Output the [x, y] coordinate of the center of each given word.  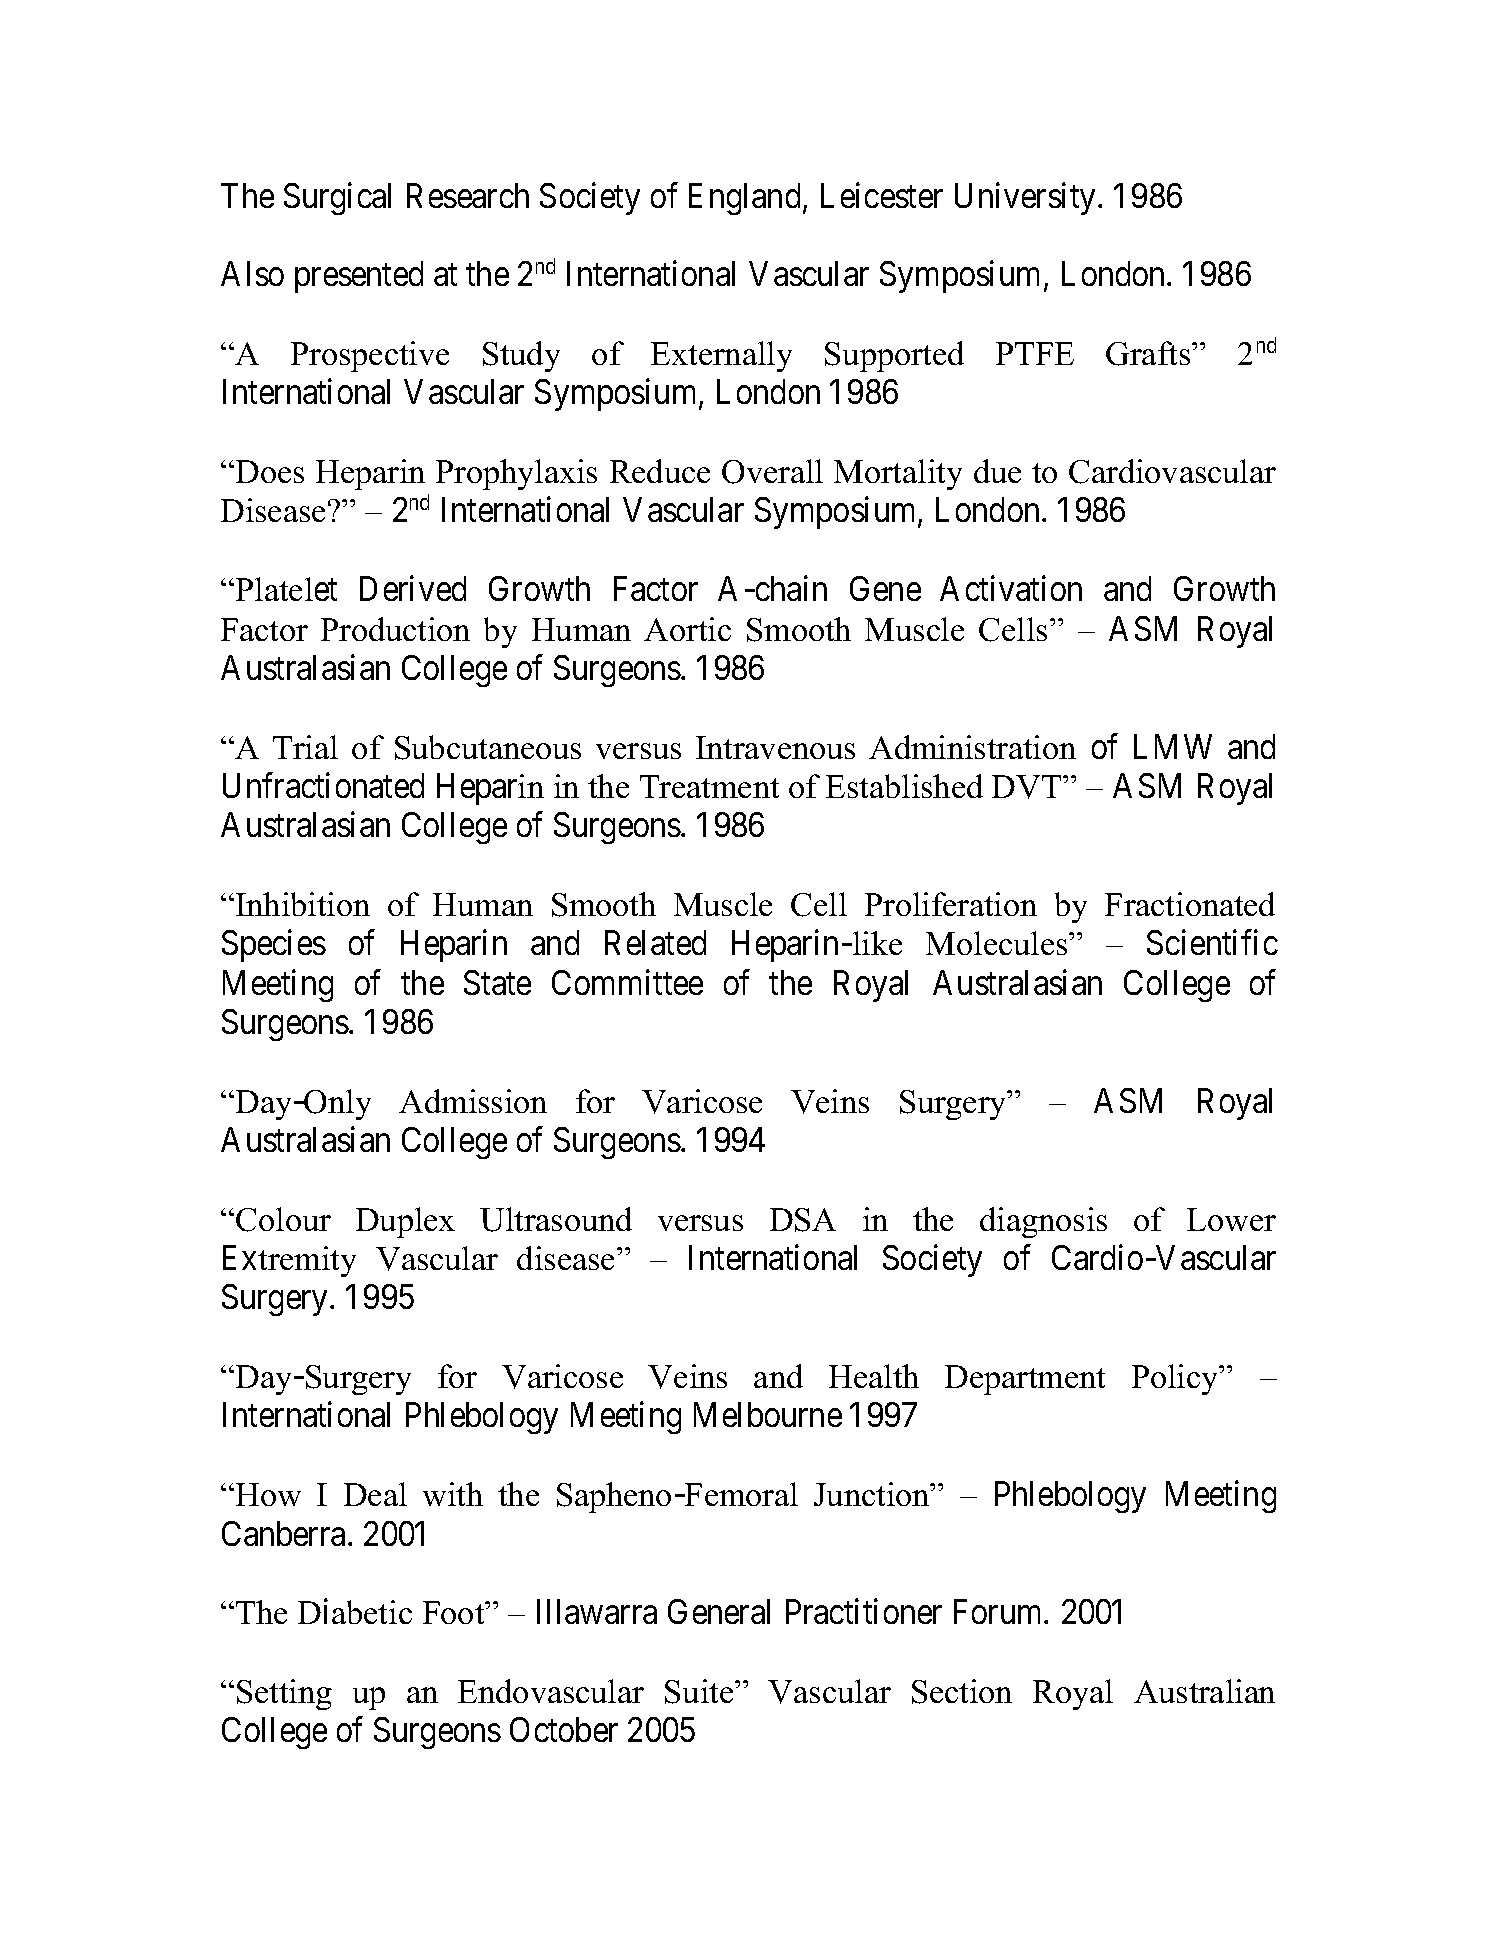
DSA [803, 1220]
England [744, 199]
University [1025, 198]
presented [359, 277]
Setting [284, 1694]
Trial [305, 747]
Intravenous [775, 747]
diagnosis [1043, 1222]
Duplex [405, 1222]
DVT [1028, 787]
